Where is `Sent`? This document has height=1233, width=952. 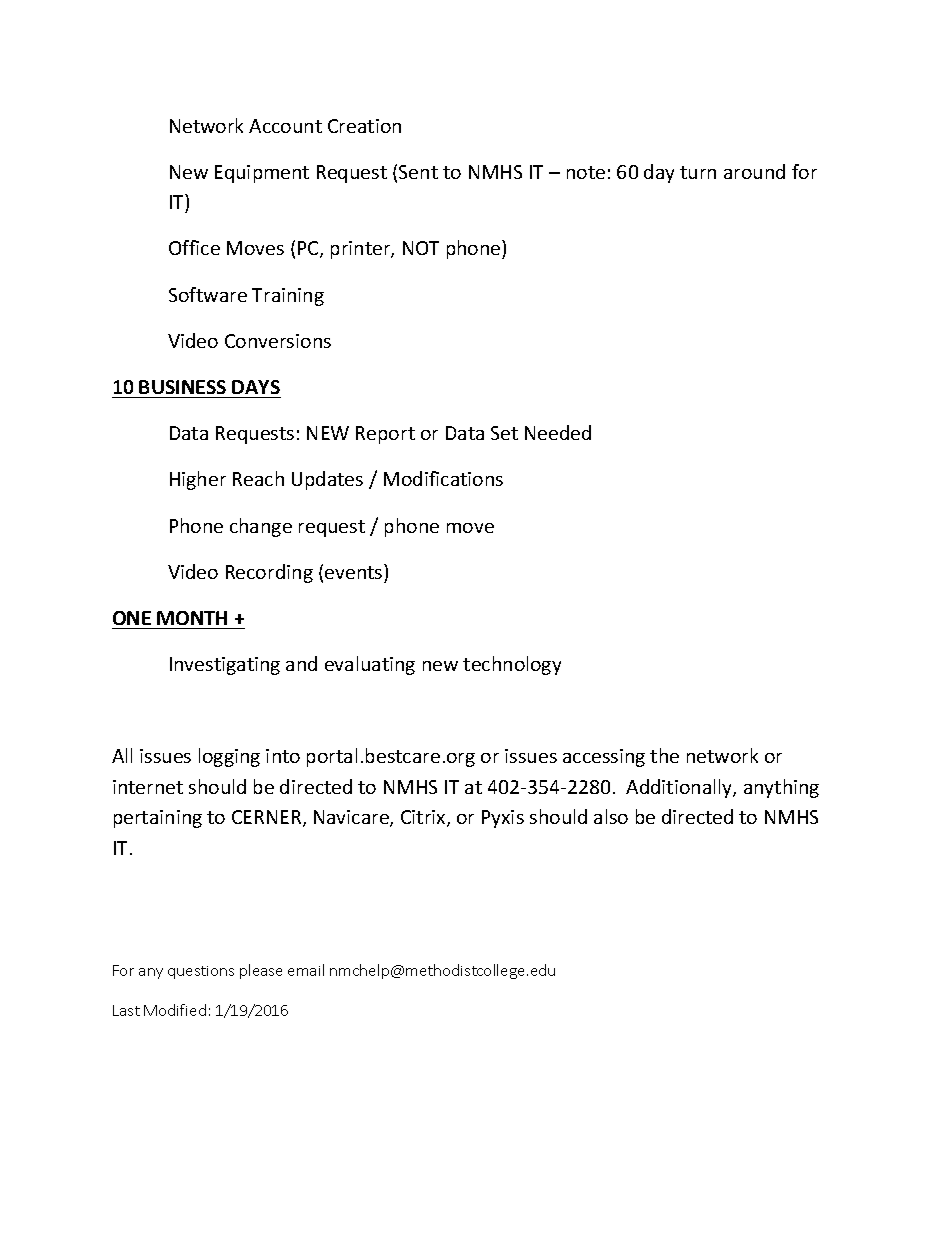 Sent is located at coordinates (418, 172).
